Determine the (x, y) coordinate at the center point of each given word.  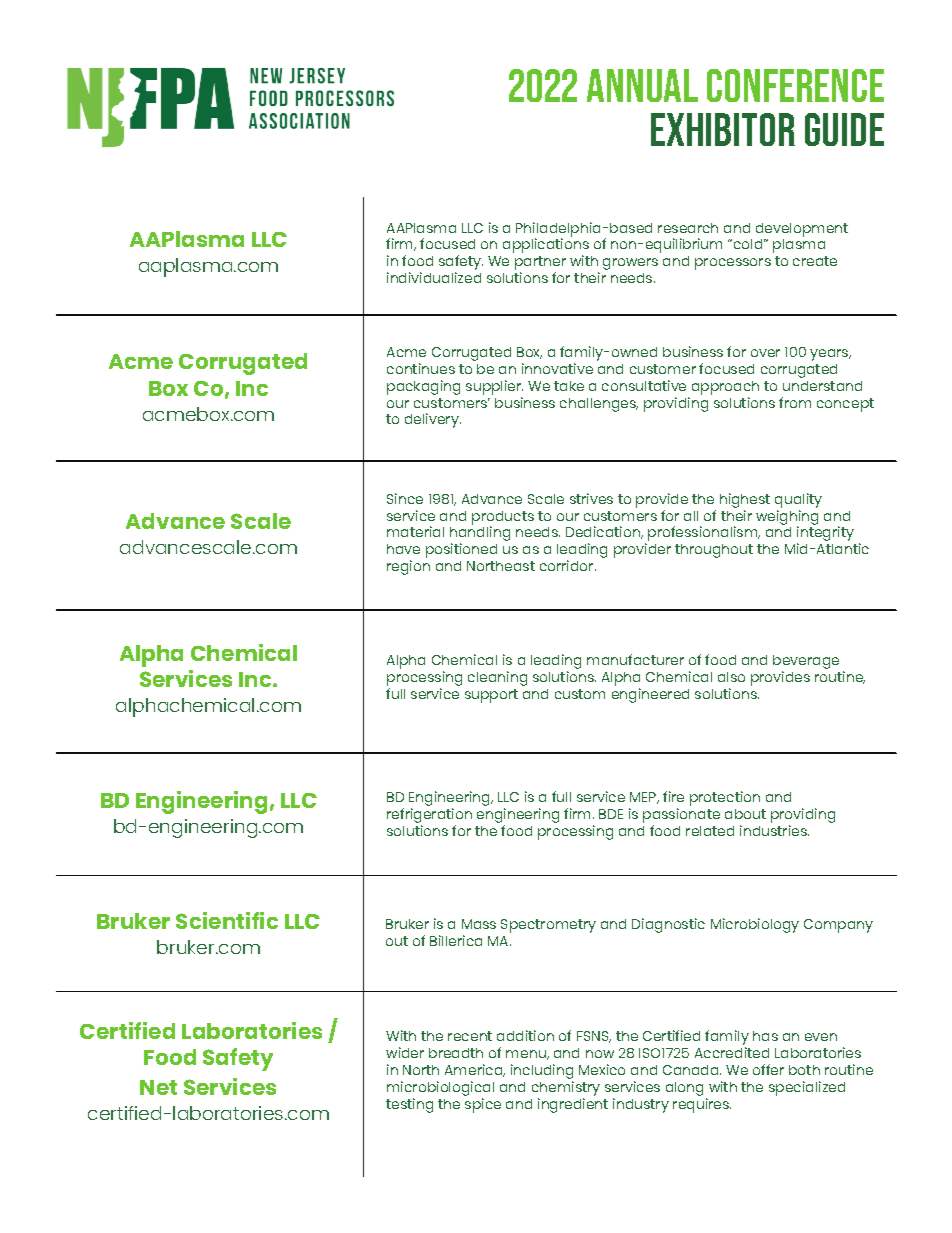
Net (158, 1087)
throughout (714, 551)
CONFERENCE (795, 85)
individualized (434, 277)
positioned (461, 550)
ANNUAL (642, 85)
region (408, 567)
